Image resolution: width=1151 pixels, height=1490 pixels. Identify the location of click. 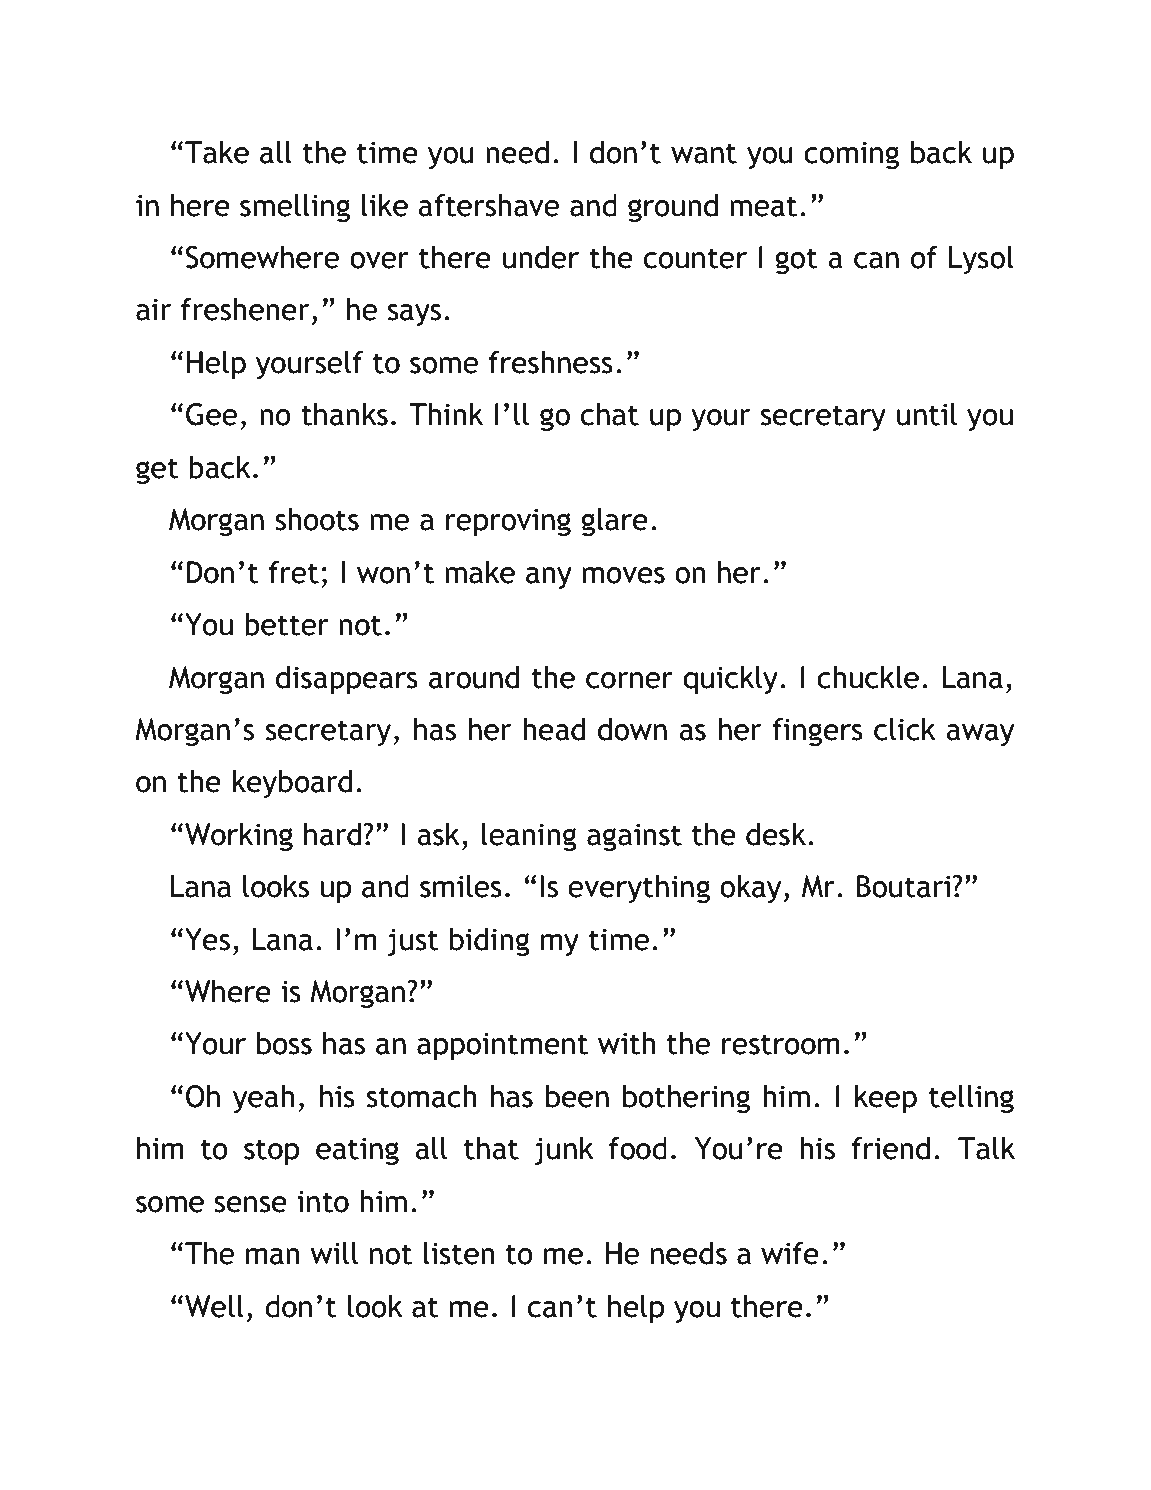
(905, 729).
